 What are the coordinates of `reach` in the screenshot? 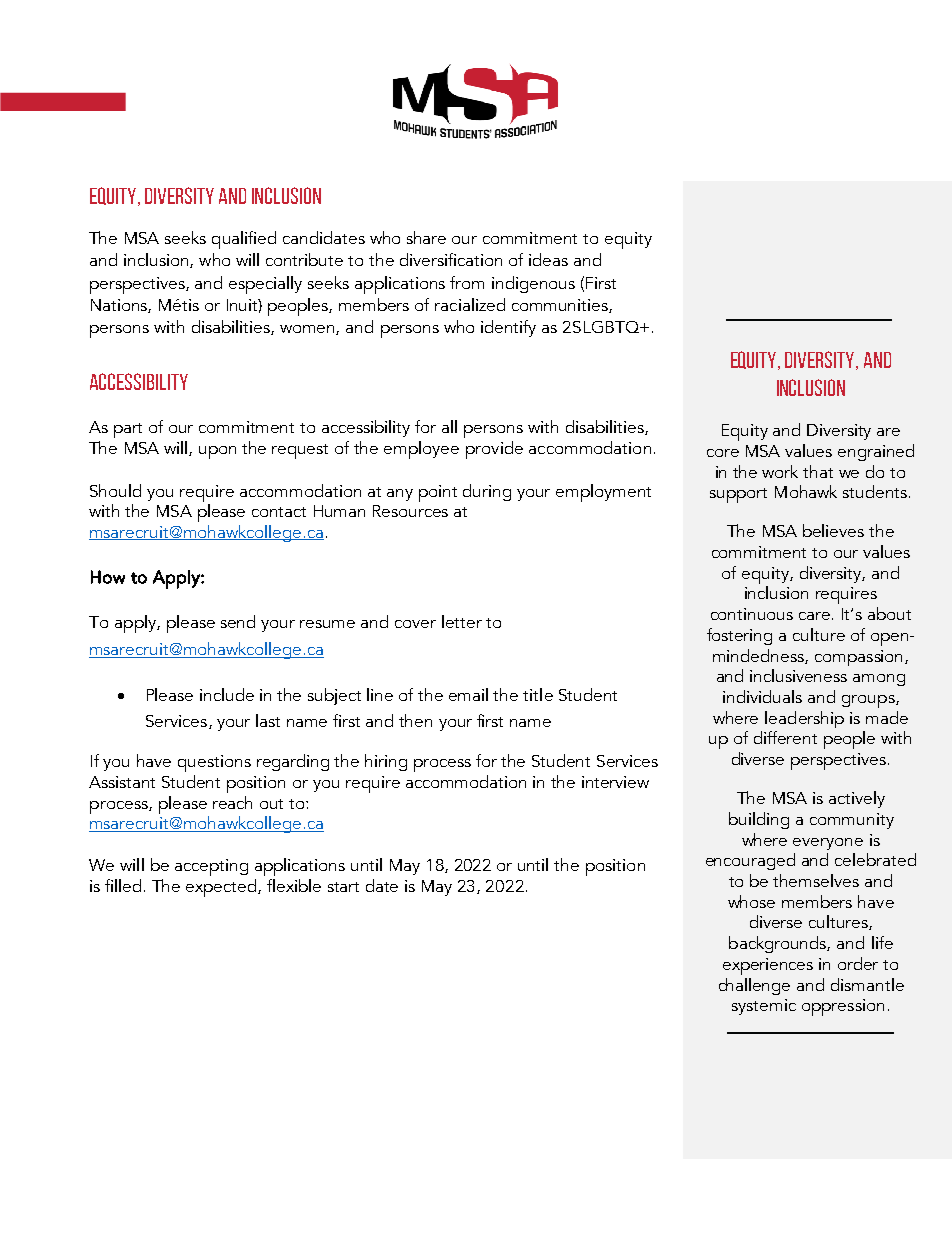 It's located at (232, 802).
